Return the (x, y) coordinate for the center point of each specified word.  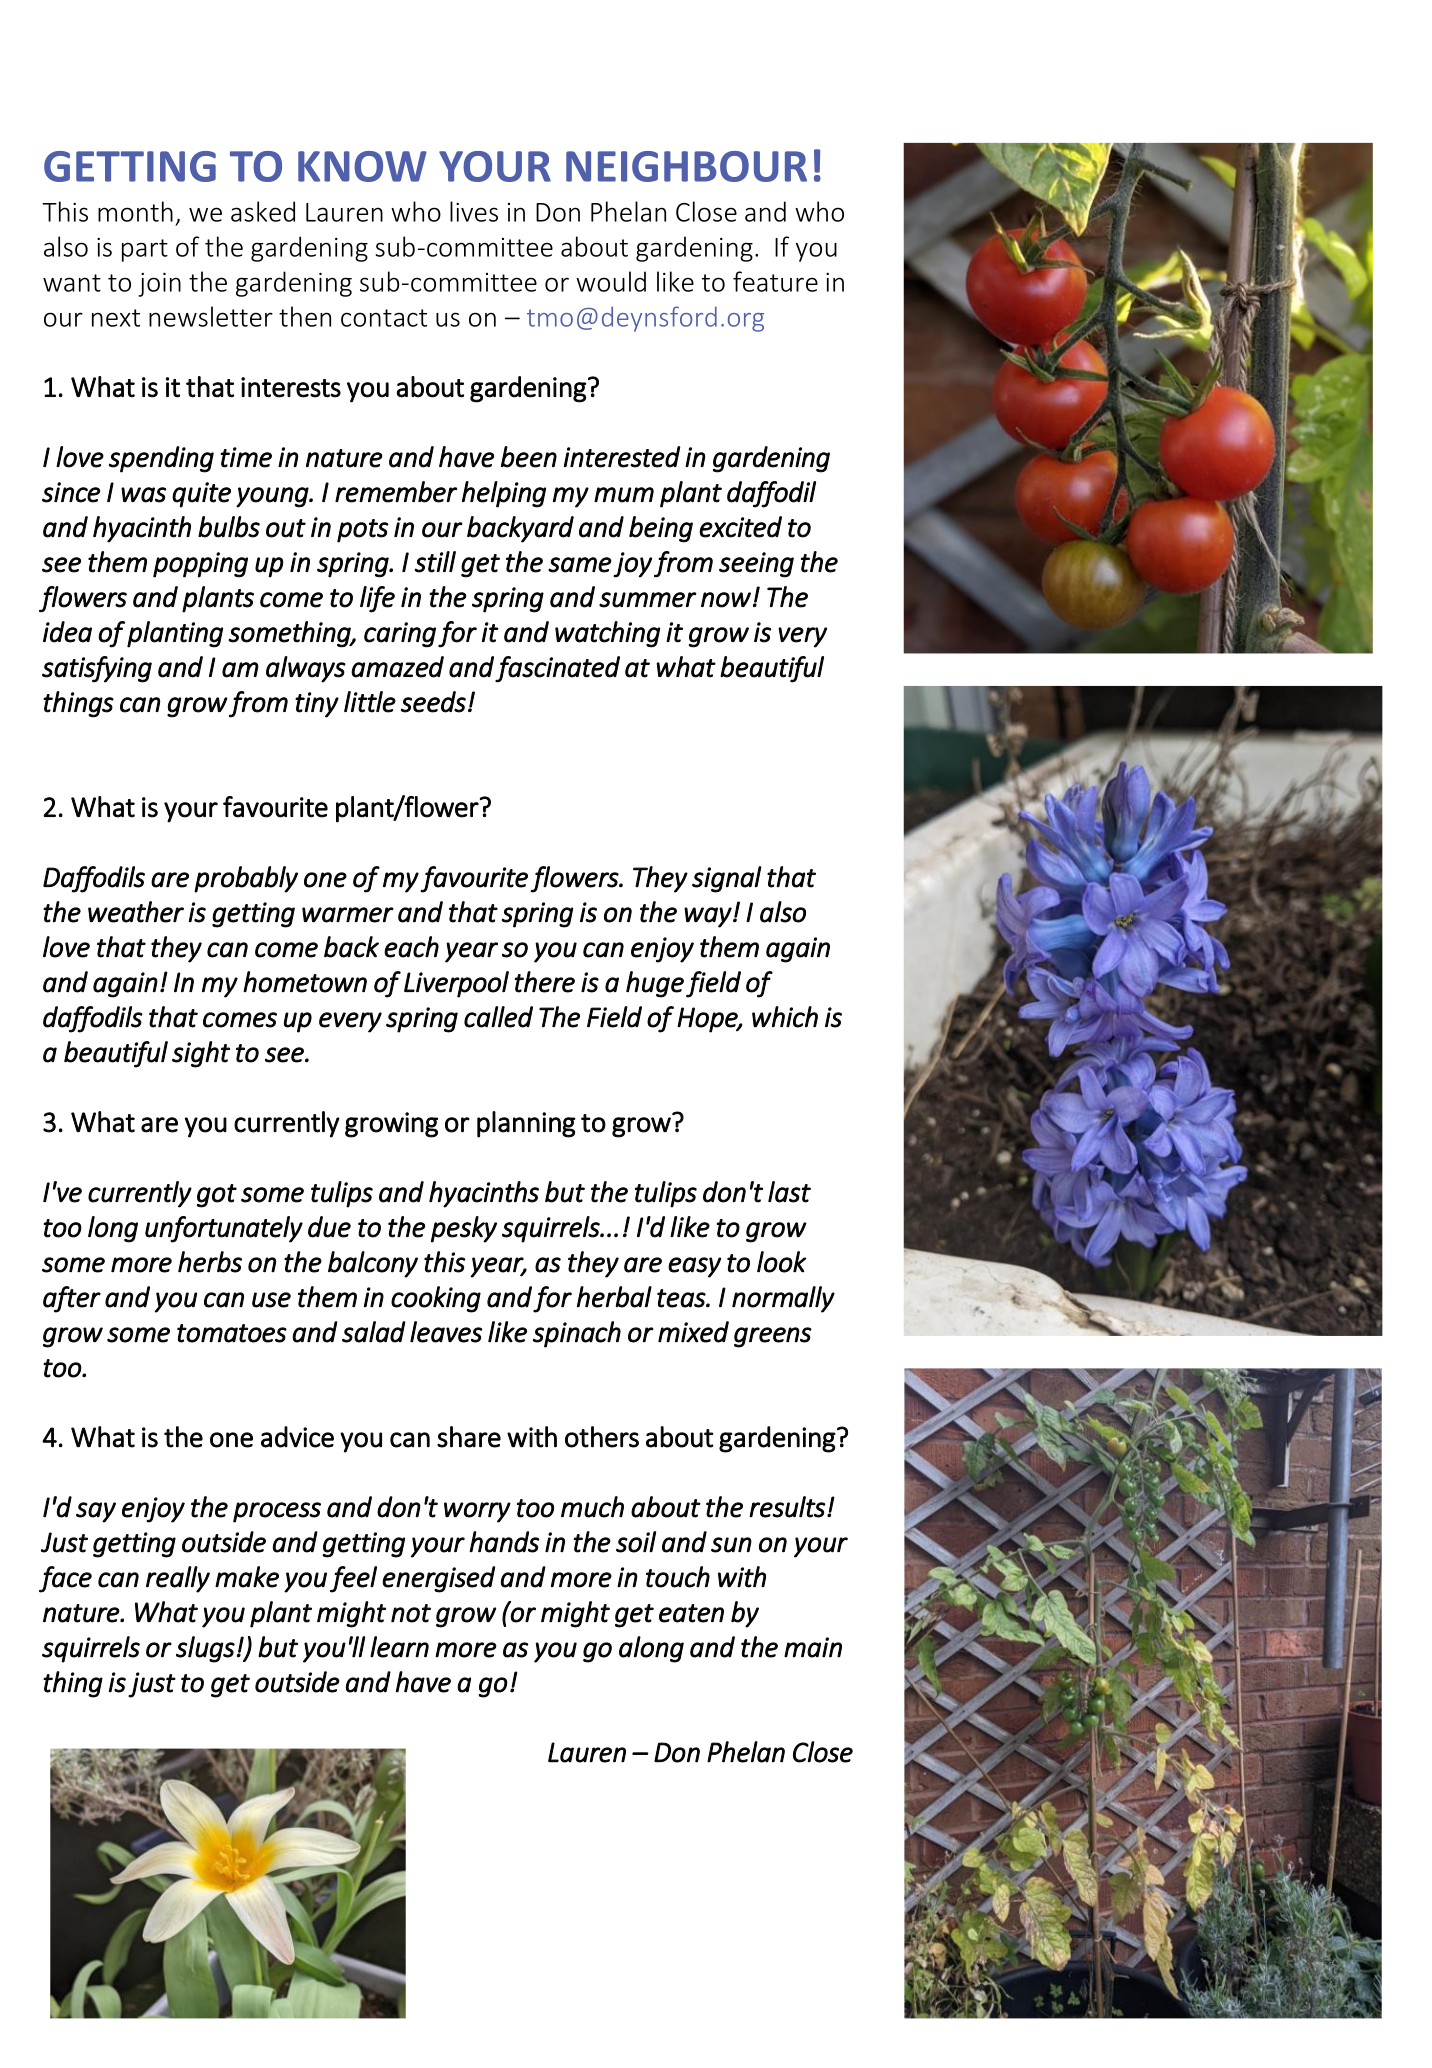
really (178, 1579)
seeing (756, 565)
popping (200, 565)
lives (474, 211)
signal (727, 879)
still (435, 562)
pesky (464, 1229)
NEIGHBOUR (686, 166)
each (411, 947)
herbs (210, 1262)
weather (136, 912)
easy (694, 1267)
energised (438, 1579)
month (135, 211)
